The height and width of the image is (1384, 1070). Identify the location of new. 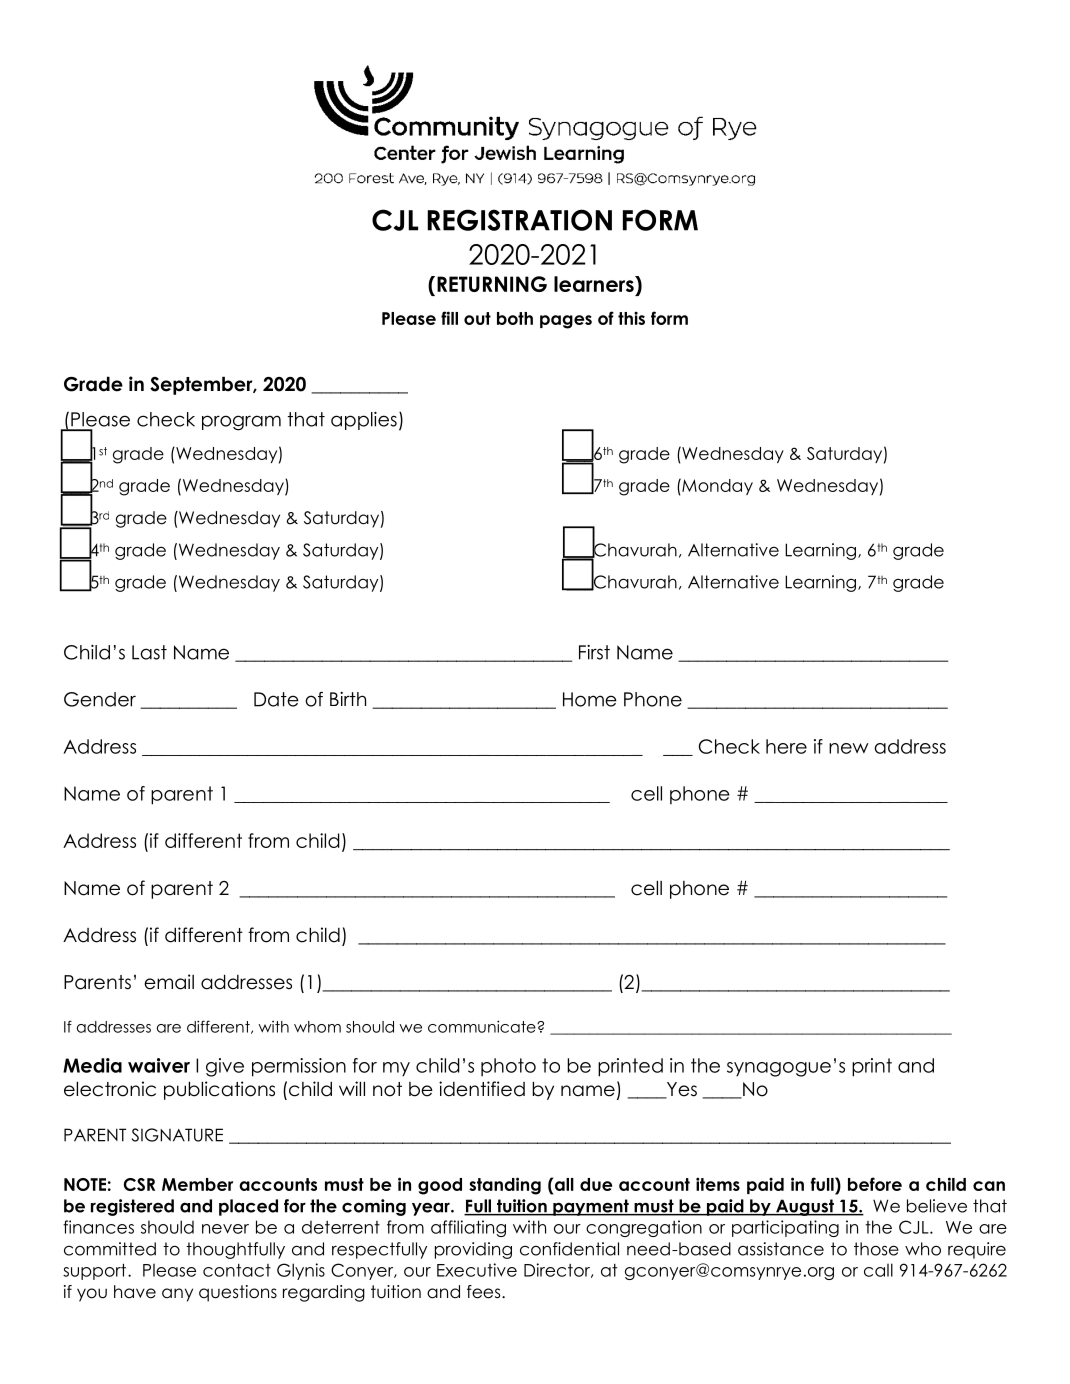
(849, 748).
